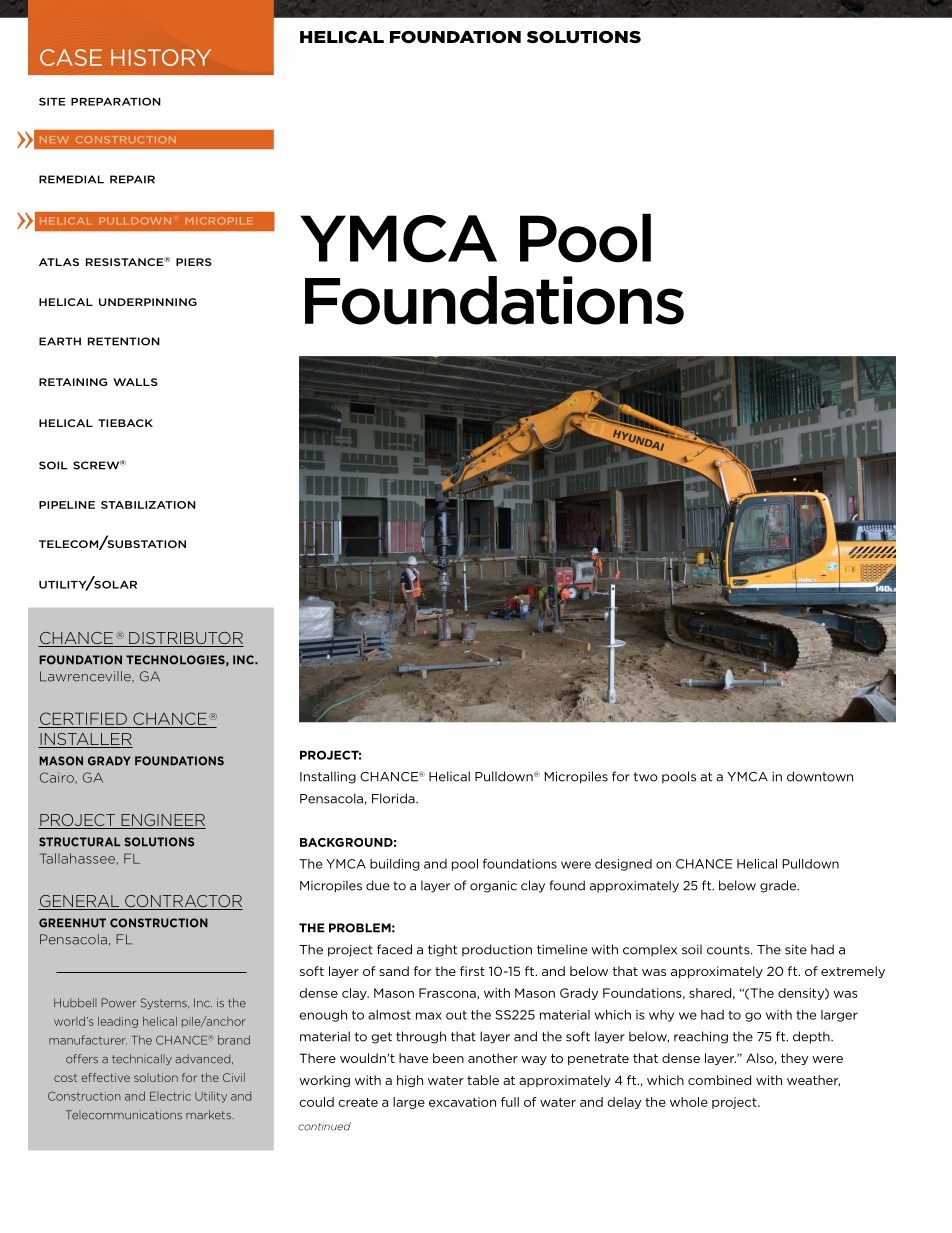 This screenshot has width=952, height=1233. What do you see at coordinates (328, 777) in the screenshot?
I see `Installing` at bounding box center [328, 777].
